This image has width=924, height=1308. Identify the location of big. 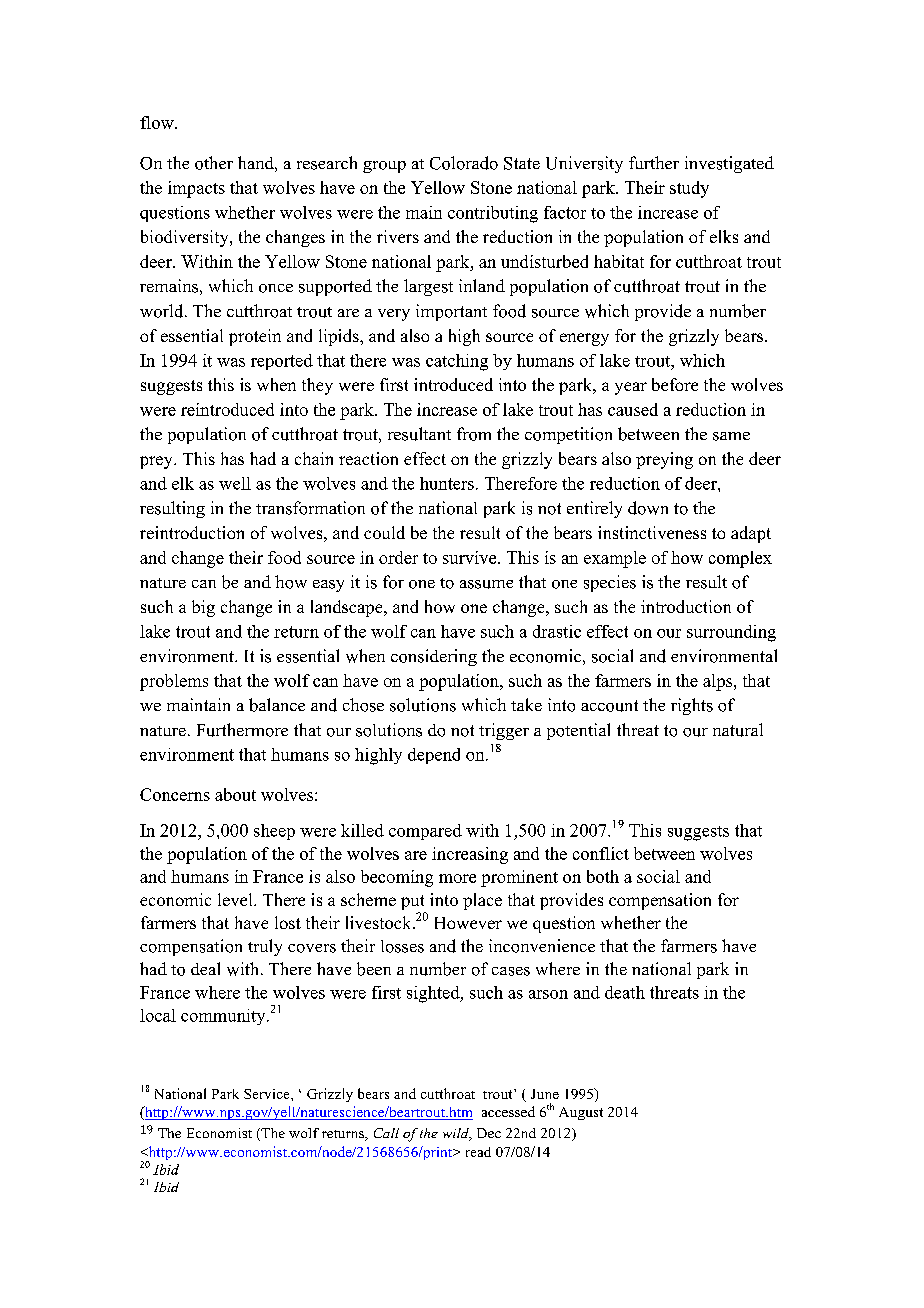
(203, 608).
